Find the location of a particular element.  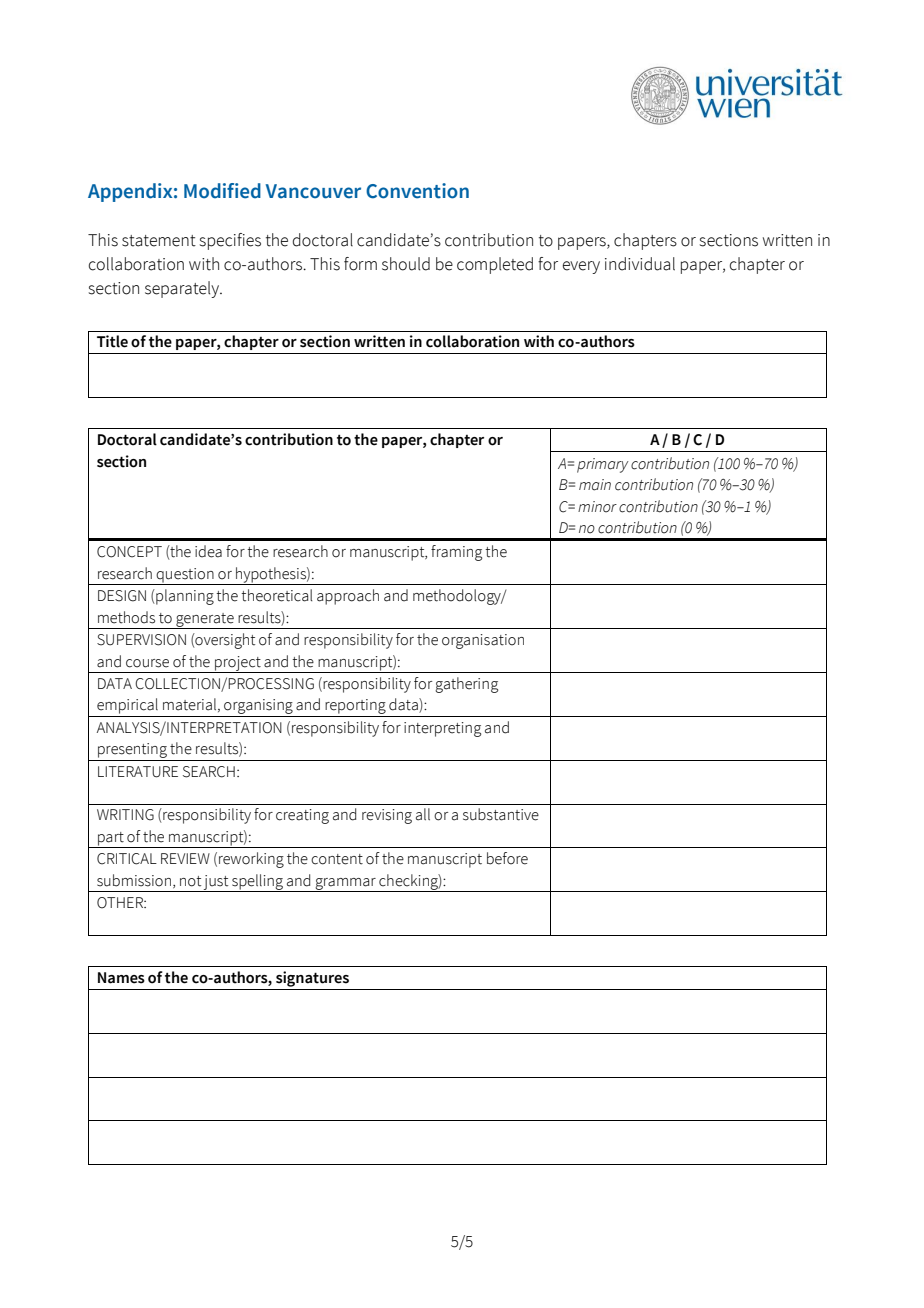

framing is located at coordinates (456, 553).
